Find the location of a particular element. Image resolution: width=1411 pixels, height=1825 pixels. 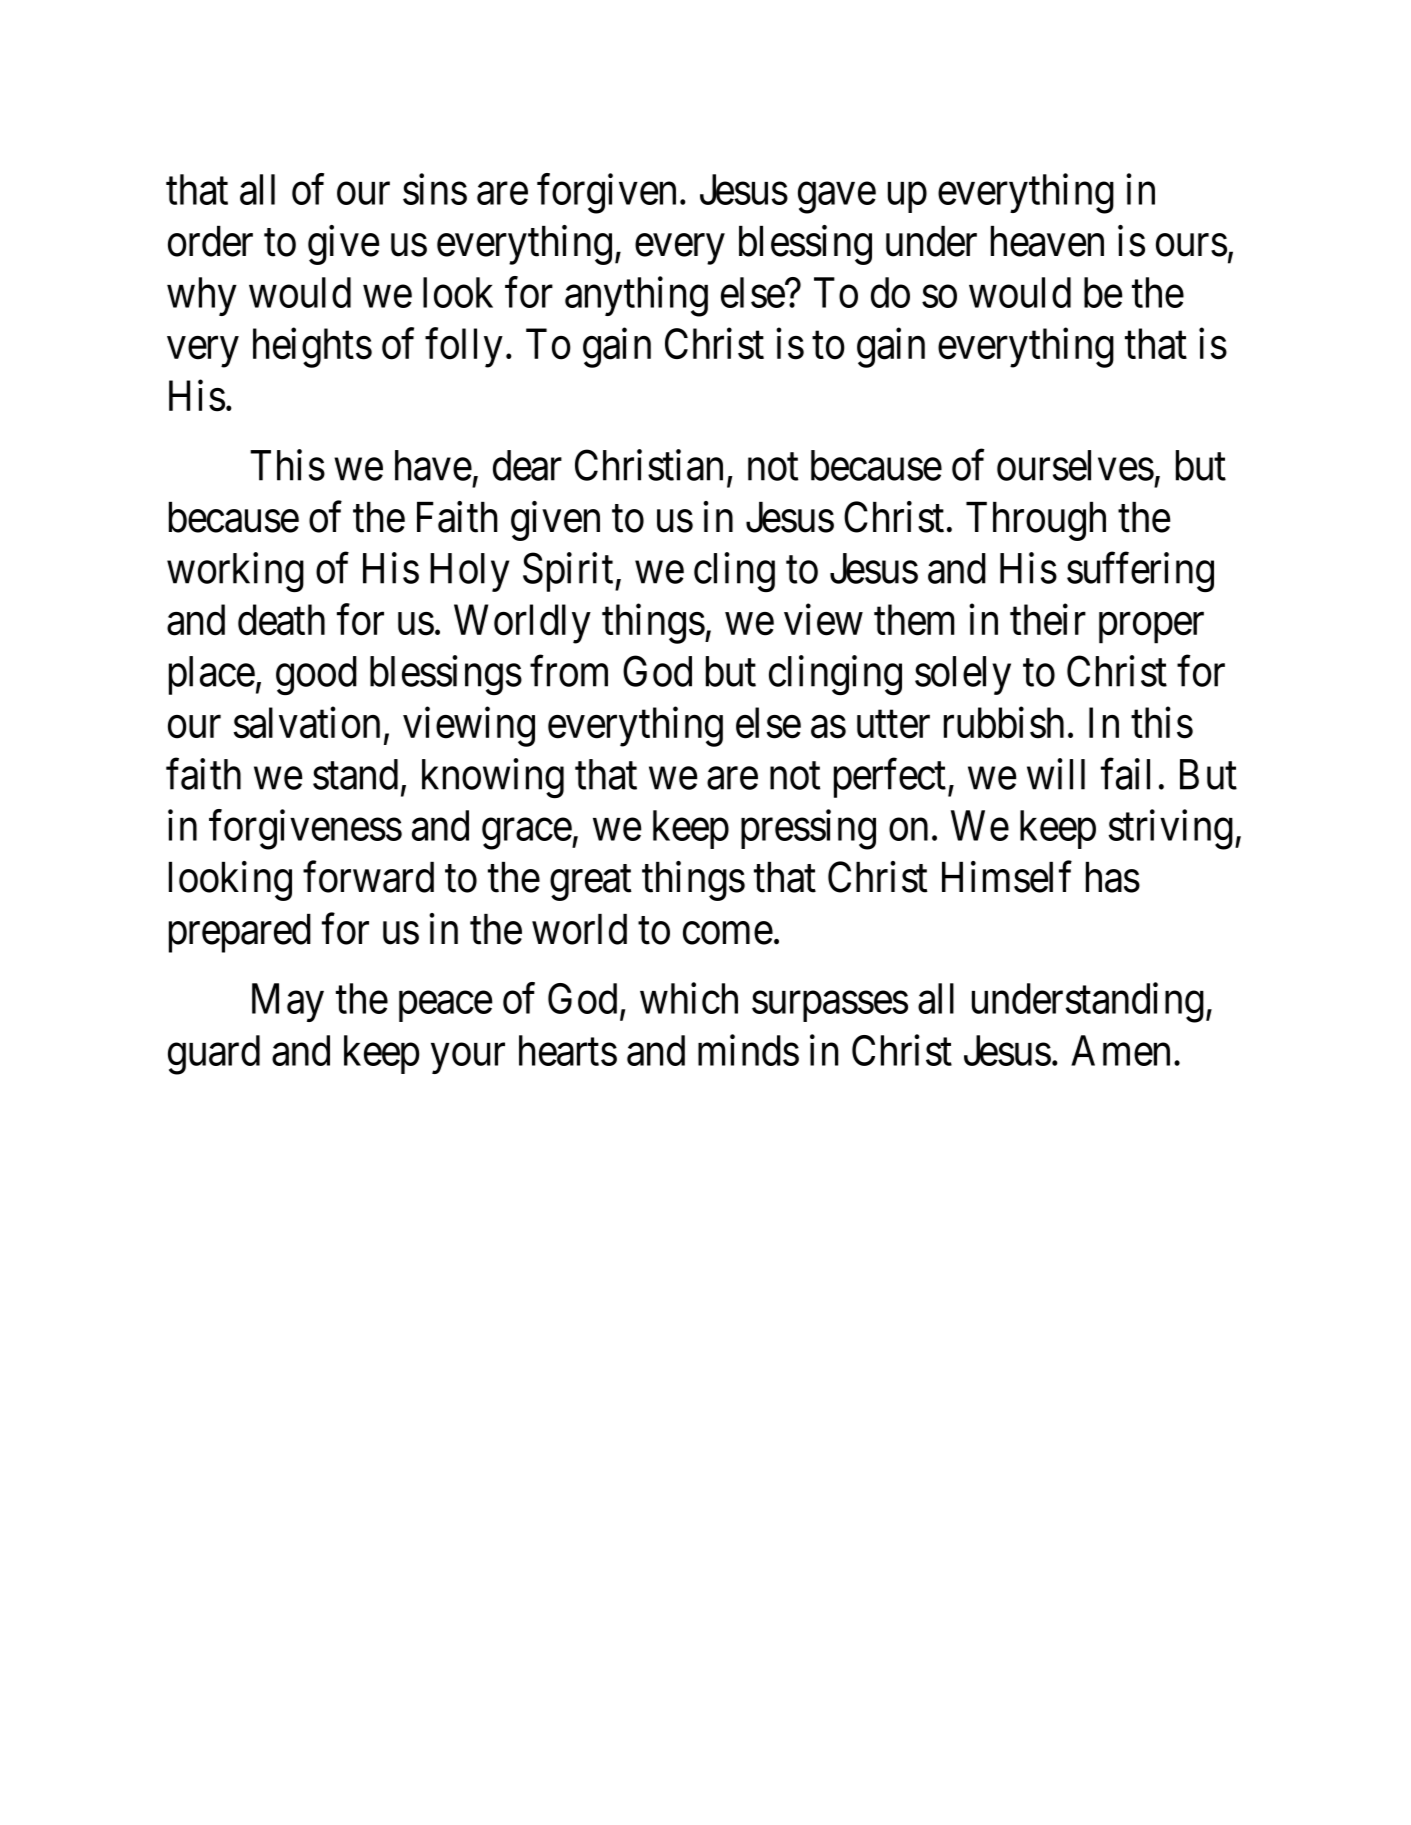

pressing is located at coordinates (808, 830).
